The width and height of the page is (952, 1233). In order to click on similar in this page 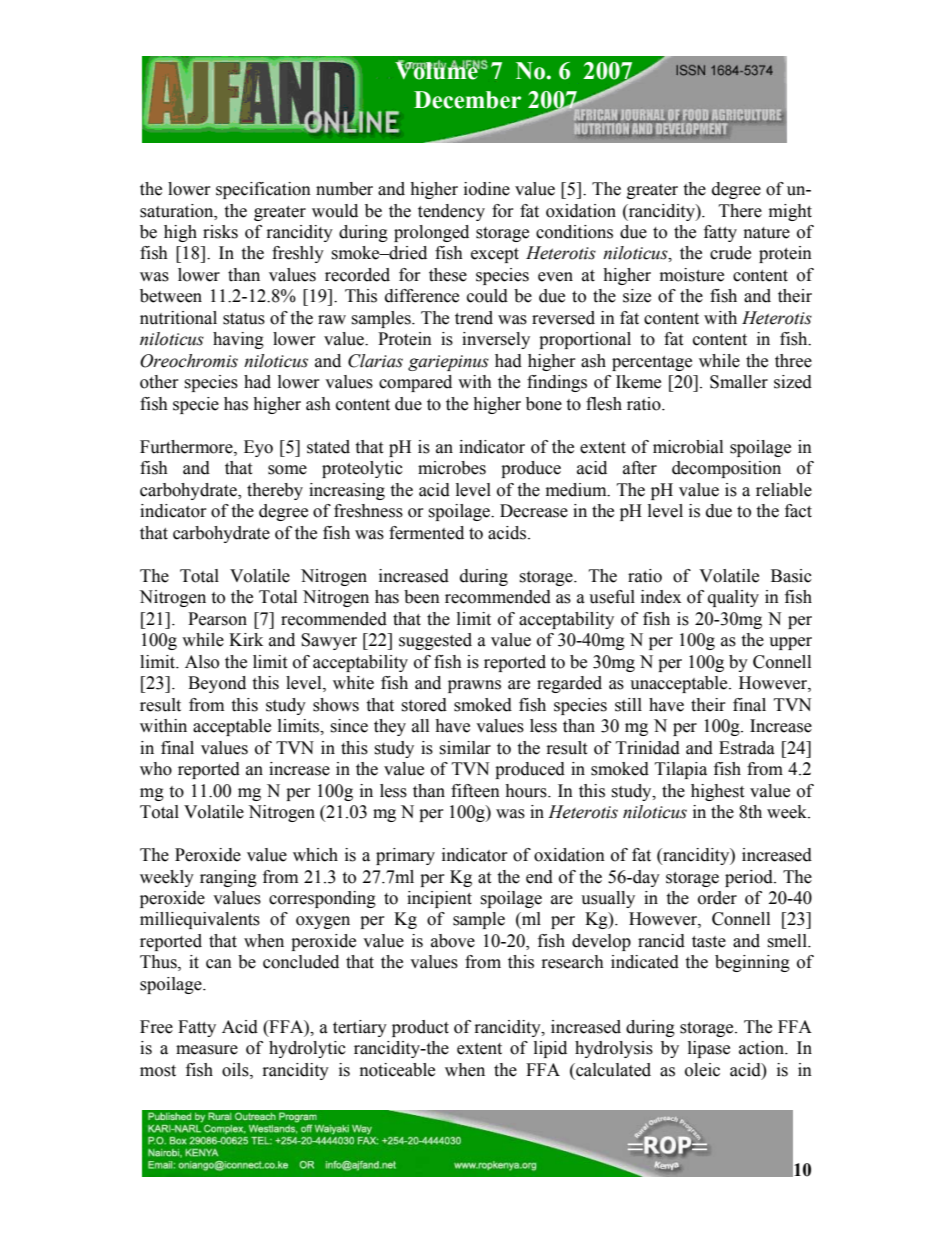, I will do `click(465, 748)`.
